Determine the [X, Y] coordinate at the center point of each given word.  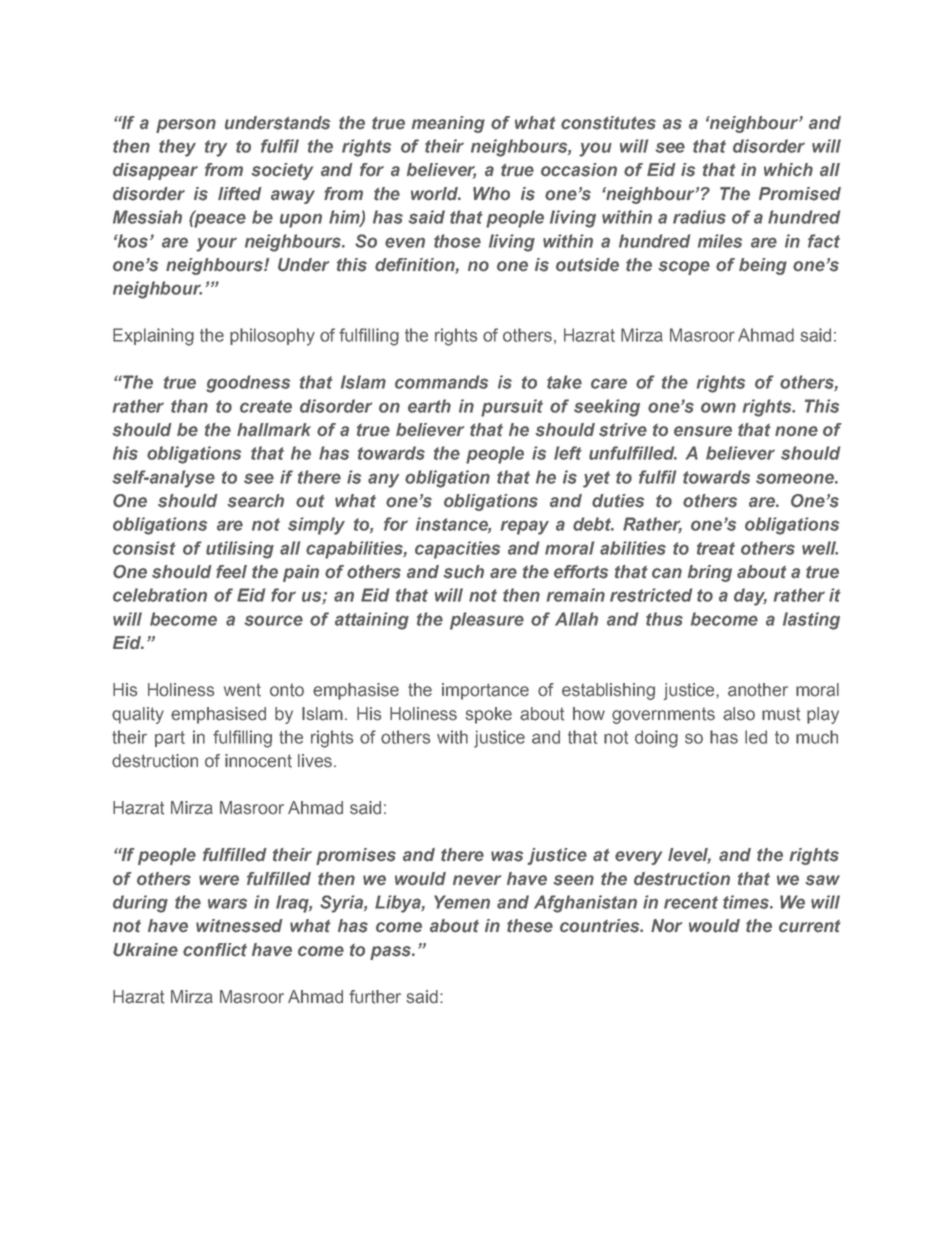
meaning [448, 124]
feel [231, 572]
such [463, 572]
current [810, 926]
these [530, 926]
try [216, 148]
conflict [215, 950]
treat [716, 548]
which [788, 169]
